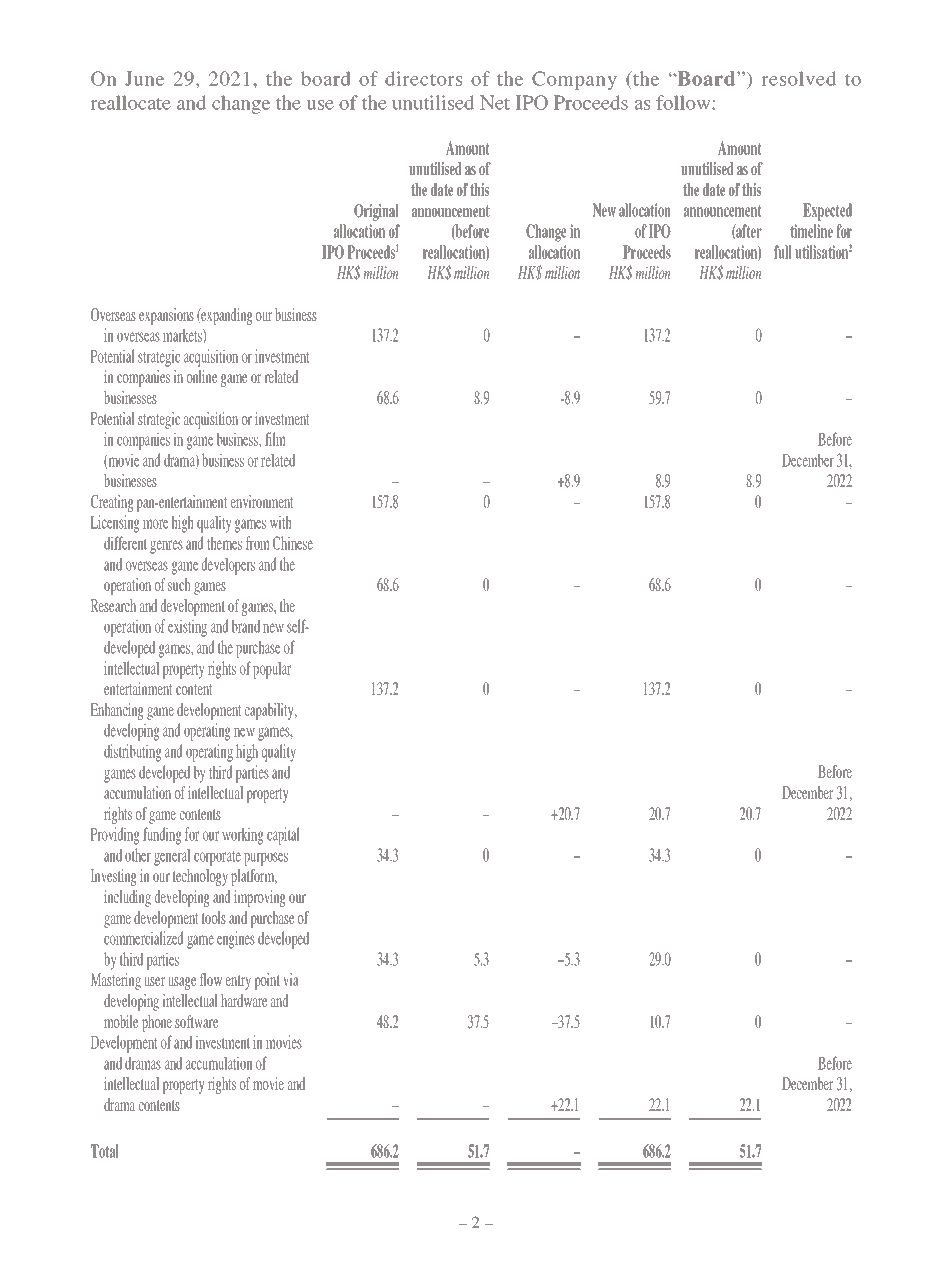  I want to click on full, so click(783, 252).
